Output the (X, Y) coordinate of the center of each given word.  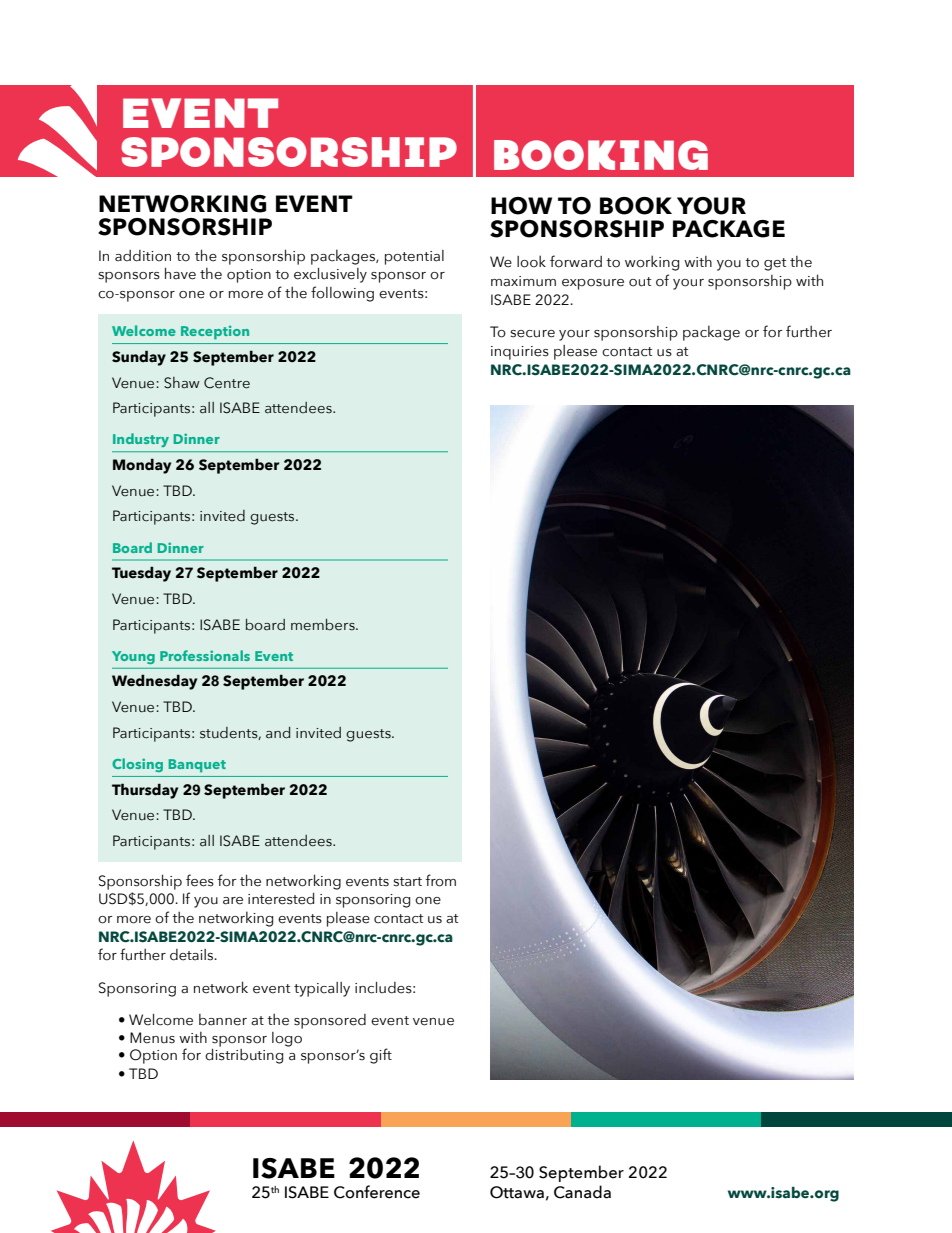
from (441, 880)
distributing (244, 1056)
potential (414, 257)
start (408, 882)
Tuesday (141, 574)
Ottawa (517, 1192)
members (324, 625)
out (640, 282)
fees (200, 880)
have (180, 273)
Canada (582, 1192)
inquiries (520, 353)
